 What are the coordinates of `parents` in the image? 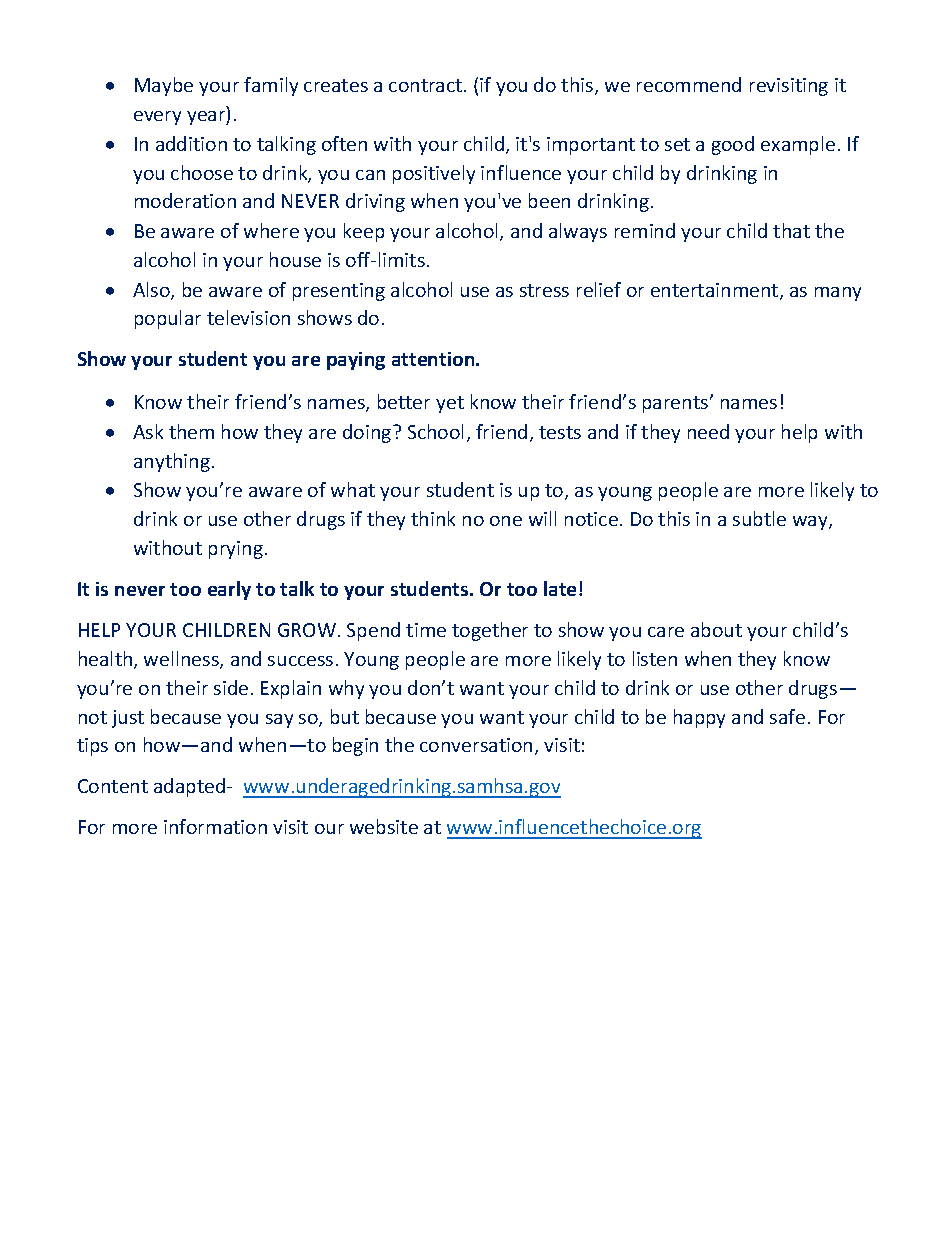 It's located at (677, 404).
